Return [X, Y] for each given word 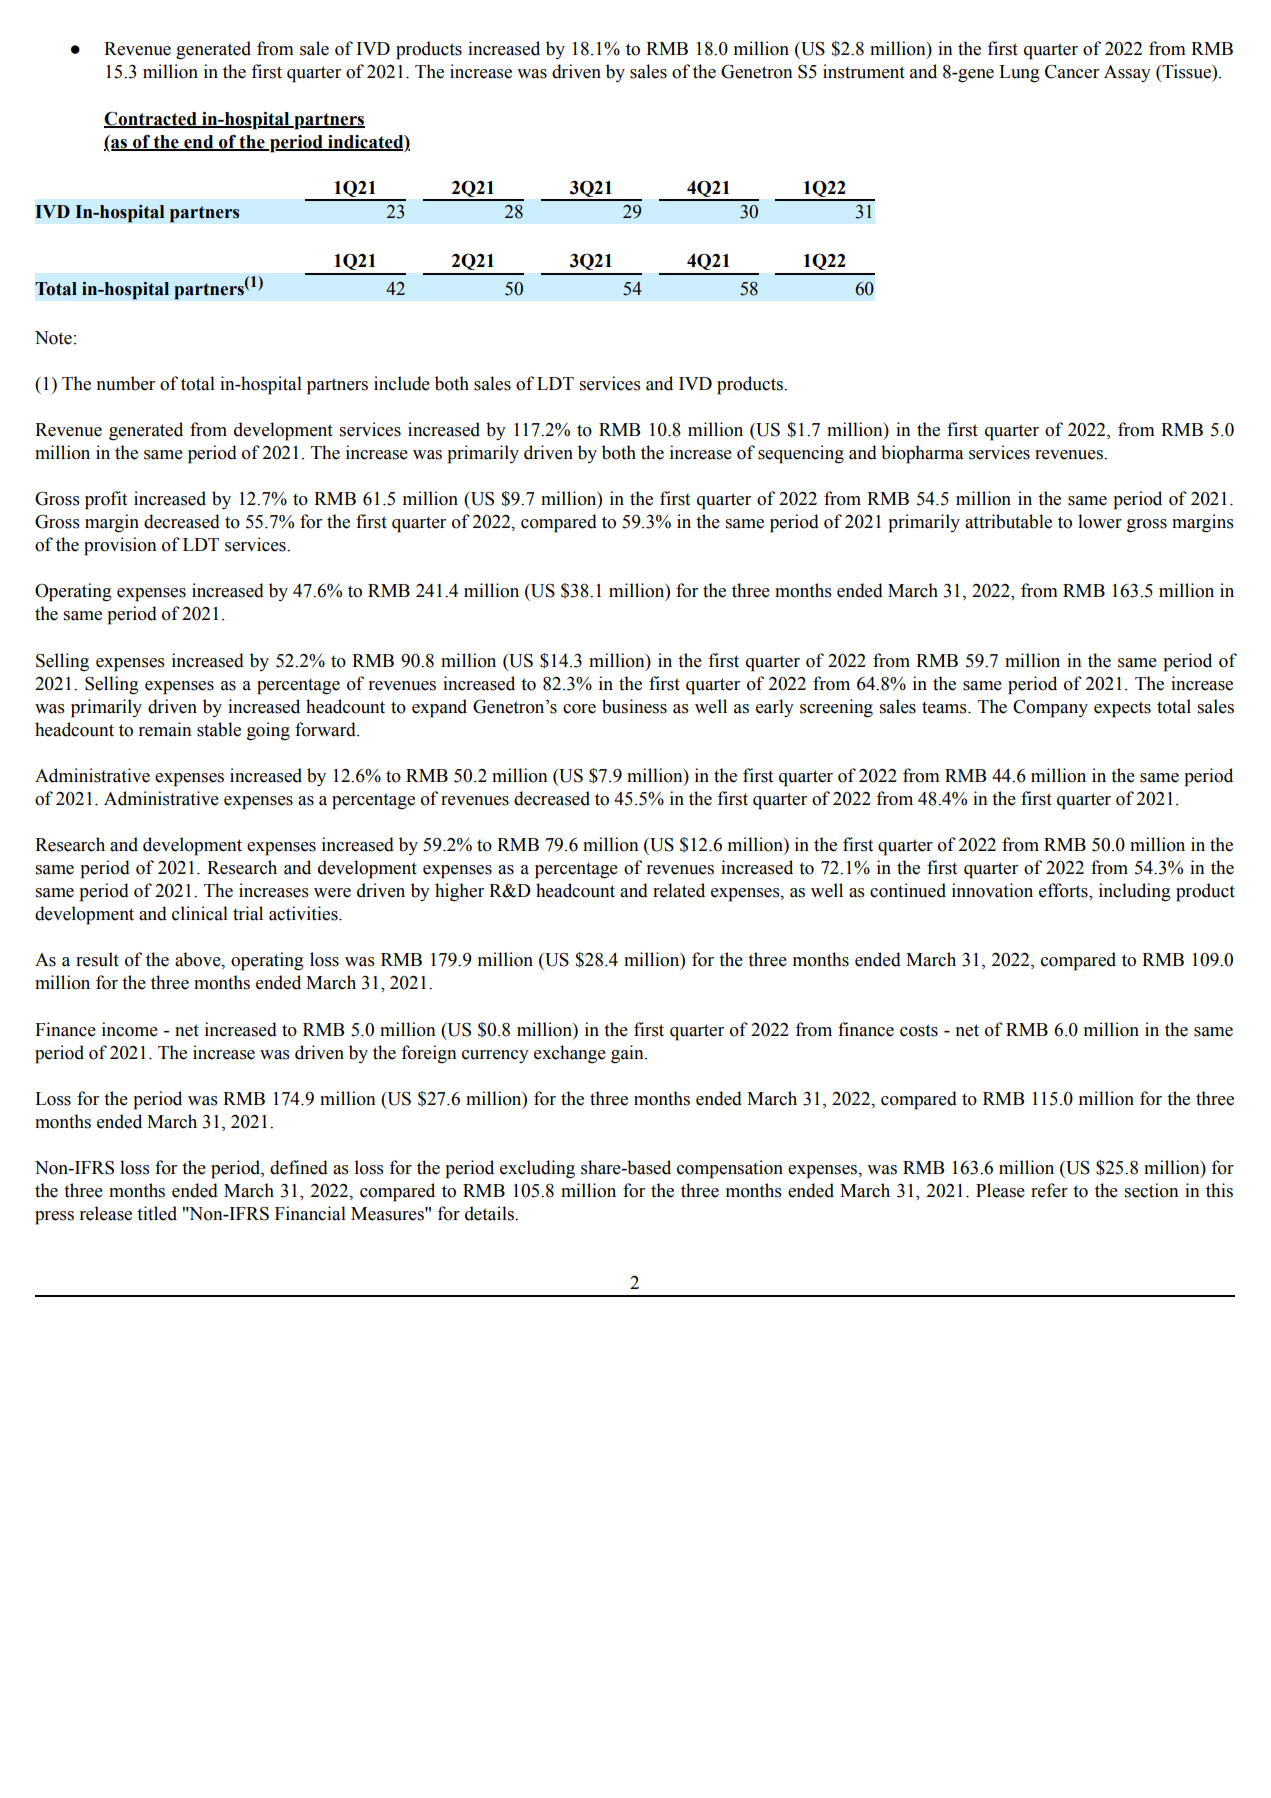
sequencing [801, 454]
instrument [864, 71]
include [402, 383]
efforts [1064, 891]
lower [1100, 521]
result [97, 959]
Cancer [1072, 71]
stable [219, 729]
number [126, 383]
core [579, 709]
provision [120, 546]
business [634, 706]
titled [157, 1213]
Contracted [151, 119]
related [679, 890]
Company [1050, 709]
